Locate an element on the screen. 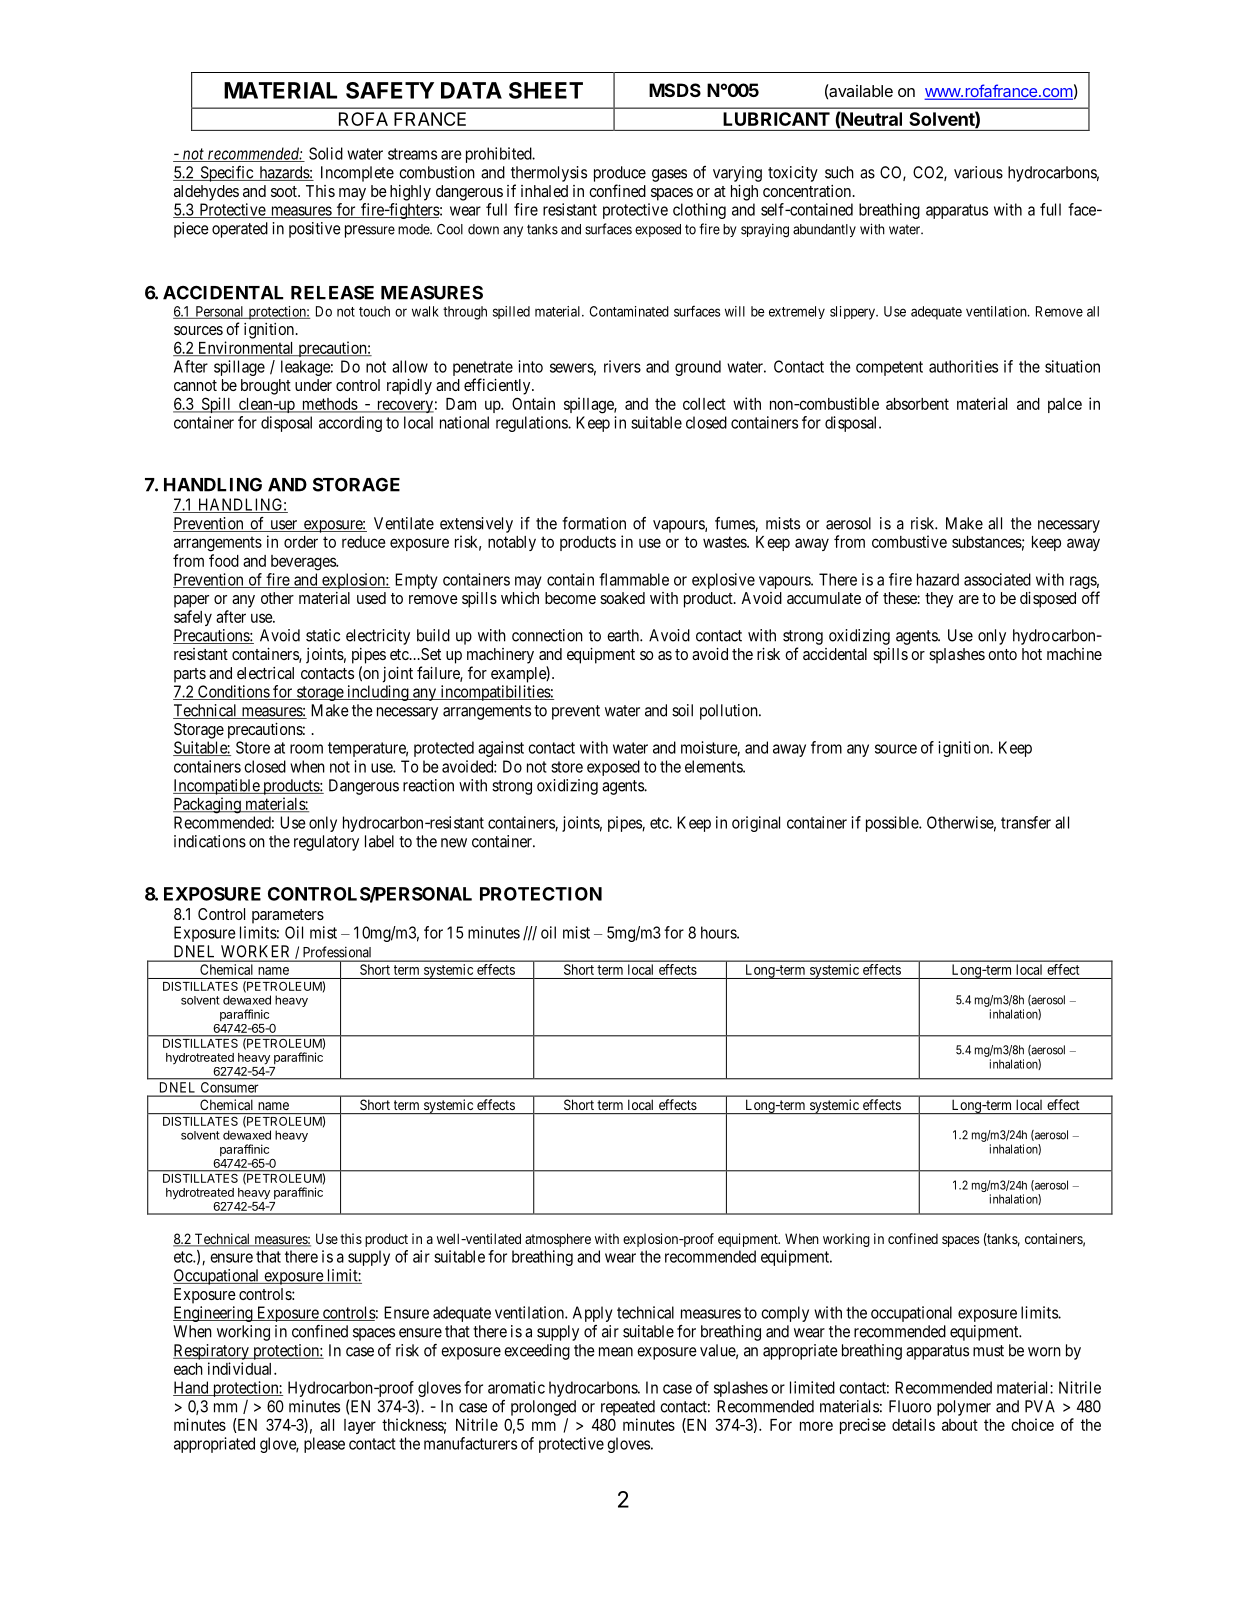 This screenshot has height=1611, width=1245. under is located at coordinates (313, 385).
